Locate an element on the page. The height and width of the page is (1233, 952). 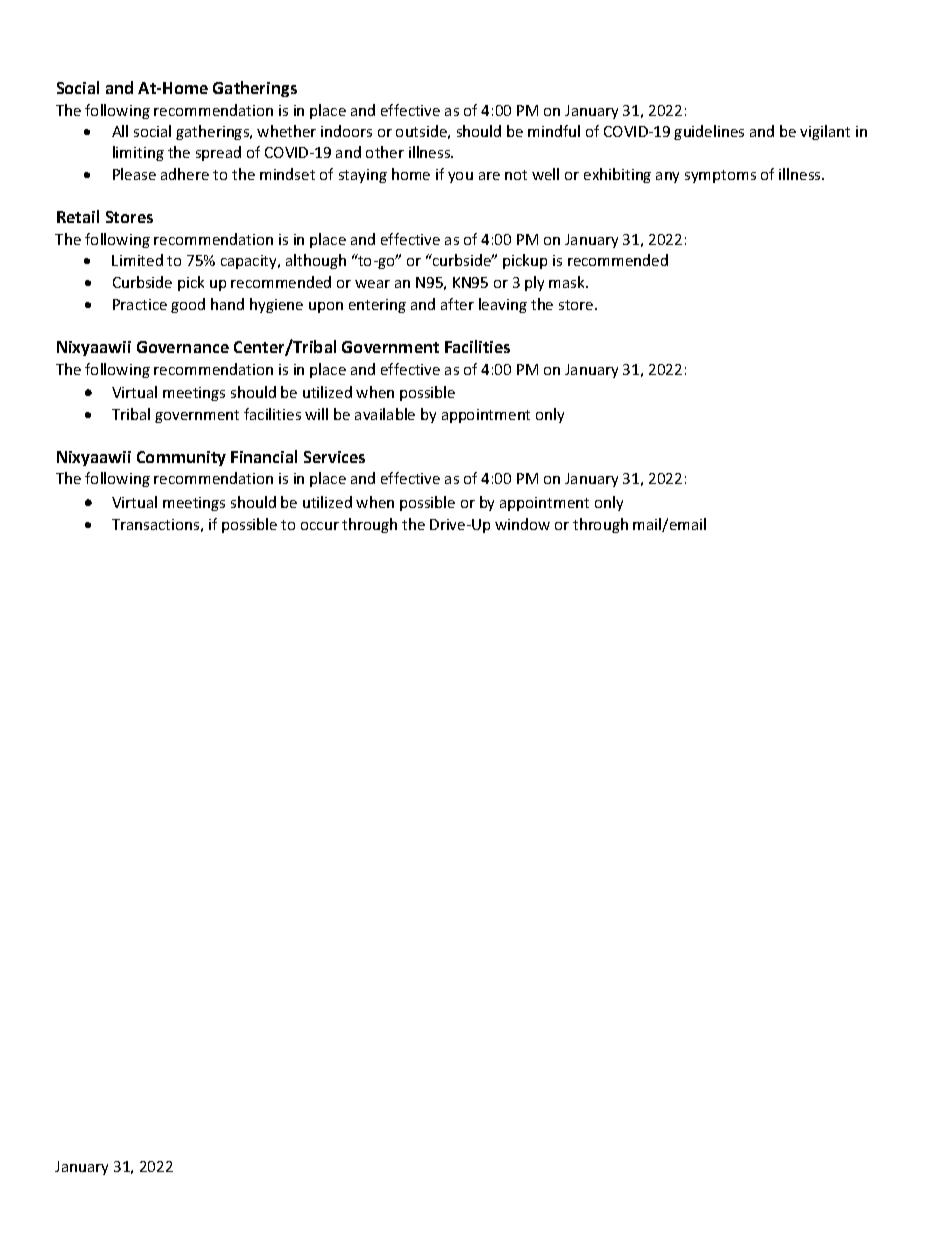
Governance is located at coordinates (183, 347).
